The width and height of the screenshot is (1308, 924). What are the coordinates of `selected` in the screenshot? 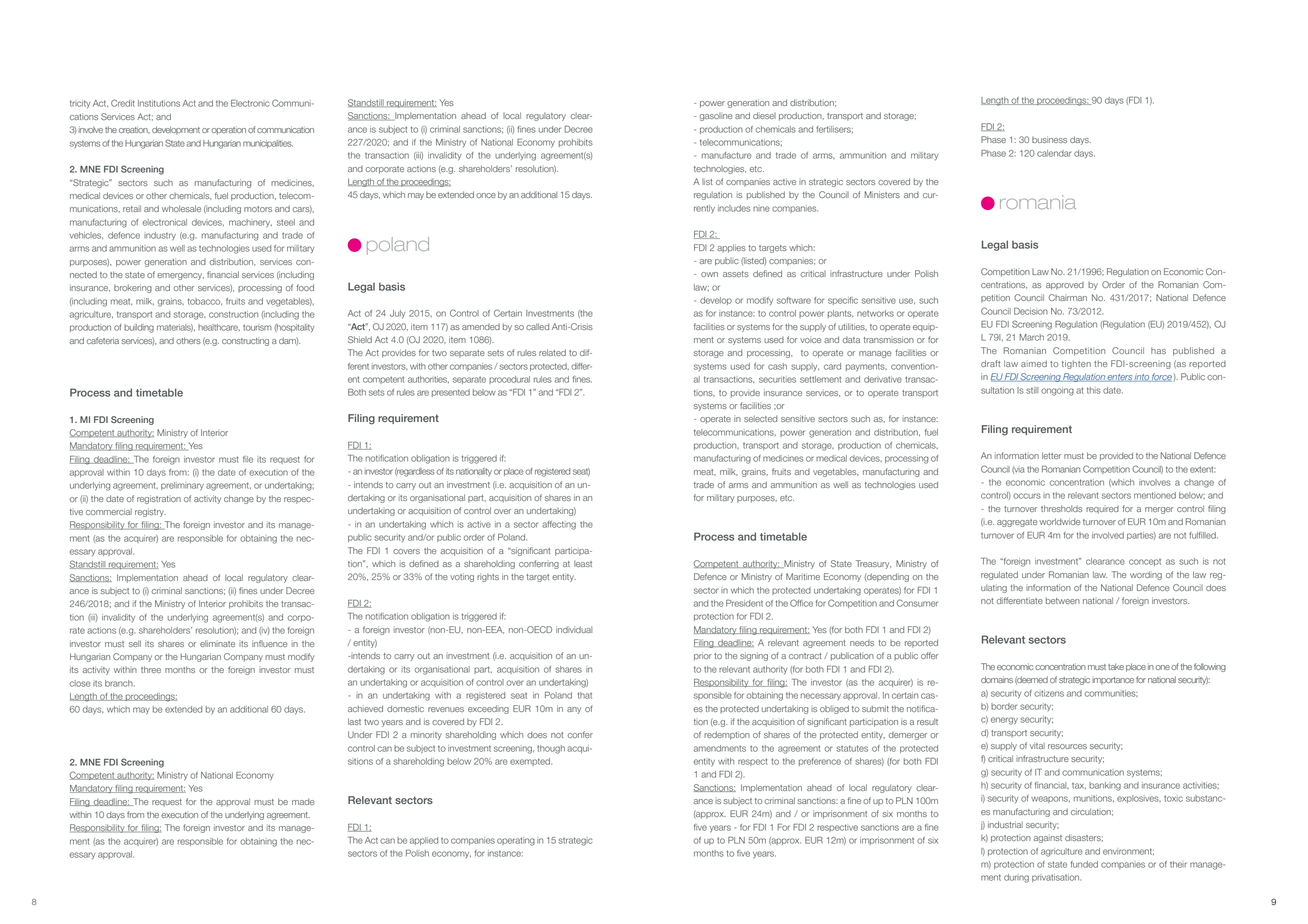 It's located at (760, 418).
